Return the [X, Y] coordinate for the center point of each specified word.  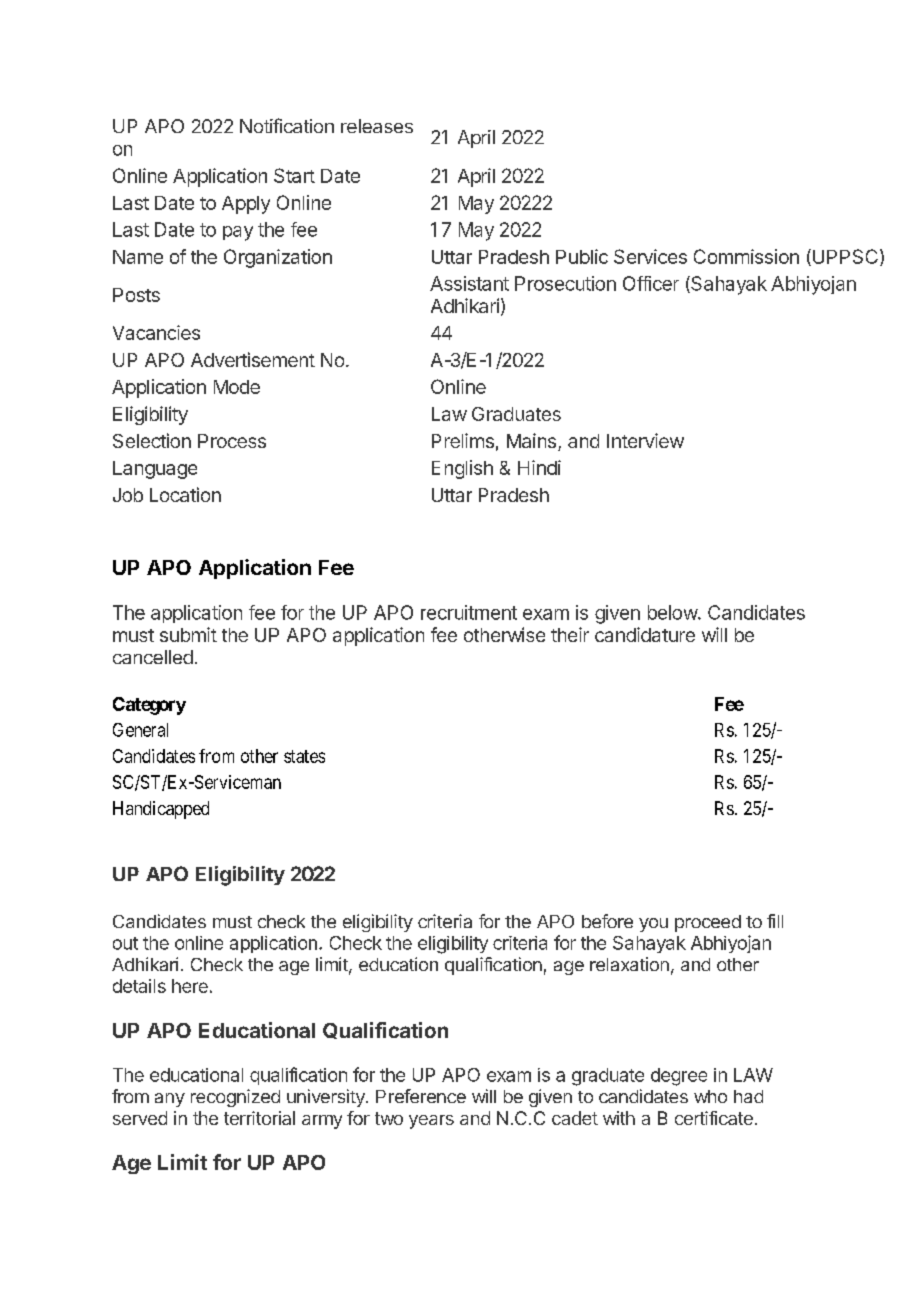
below [673, 612]
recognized [235, 1098]
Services [650, 256]
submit [188, 634]
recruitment [469, 612]
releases [377, 126]
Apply [246, 205]
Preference [421, 1096]
